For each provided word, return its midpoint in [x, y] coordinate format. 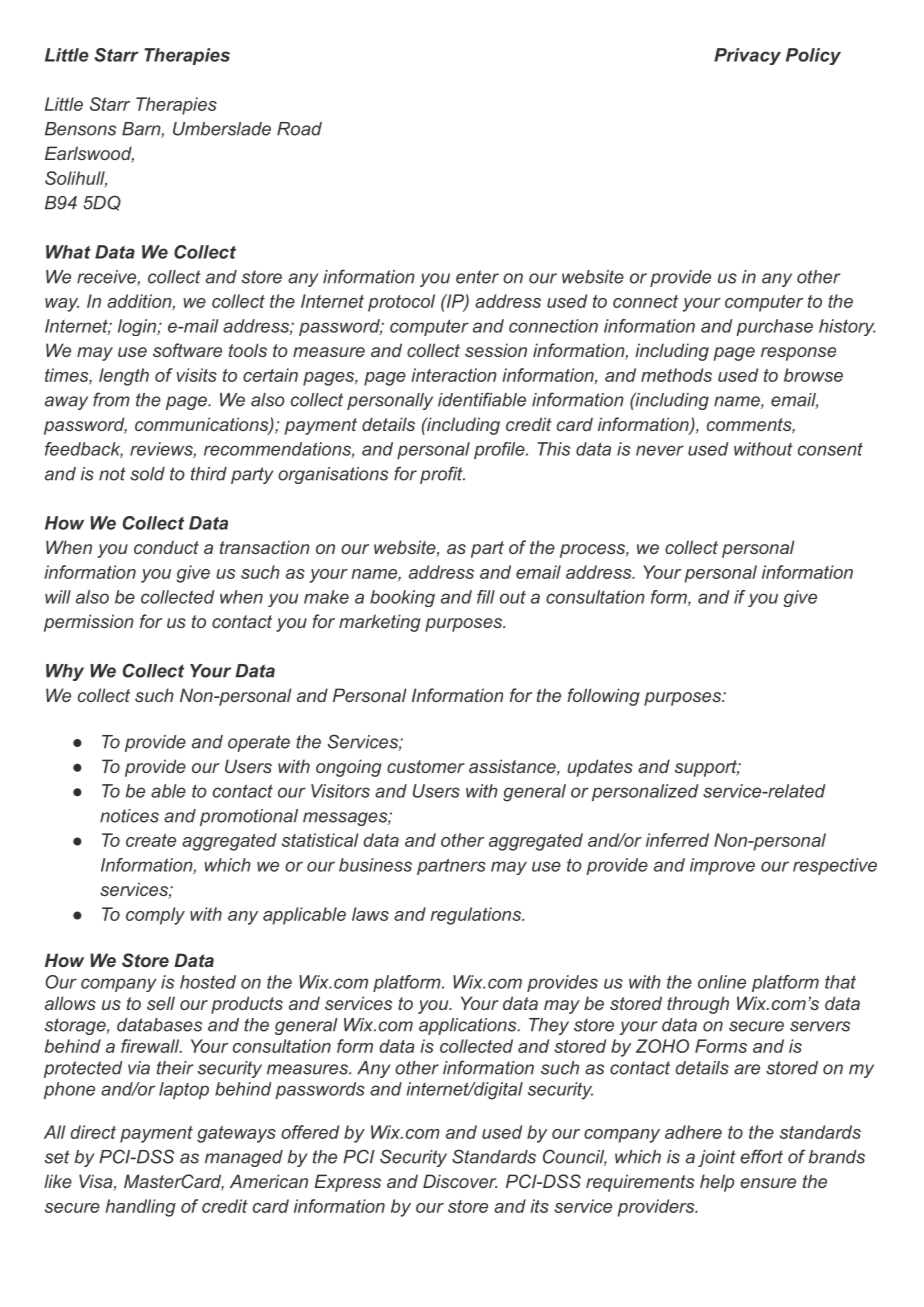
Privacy [747, 56]
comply [155, 916]
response [798, 354]
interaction [454, 375]
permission [89, 623]
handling [141, 1208]
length [124, 377]
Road [299, 129]
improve [722, 866]
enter [477, 277]
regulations [477, 916]
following [603, 697]
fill [486, 597]
